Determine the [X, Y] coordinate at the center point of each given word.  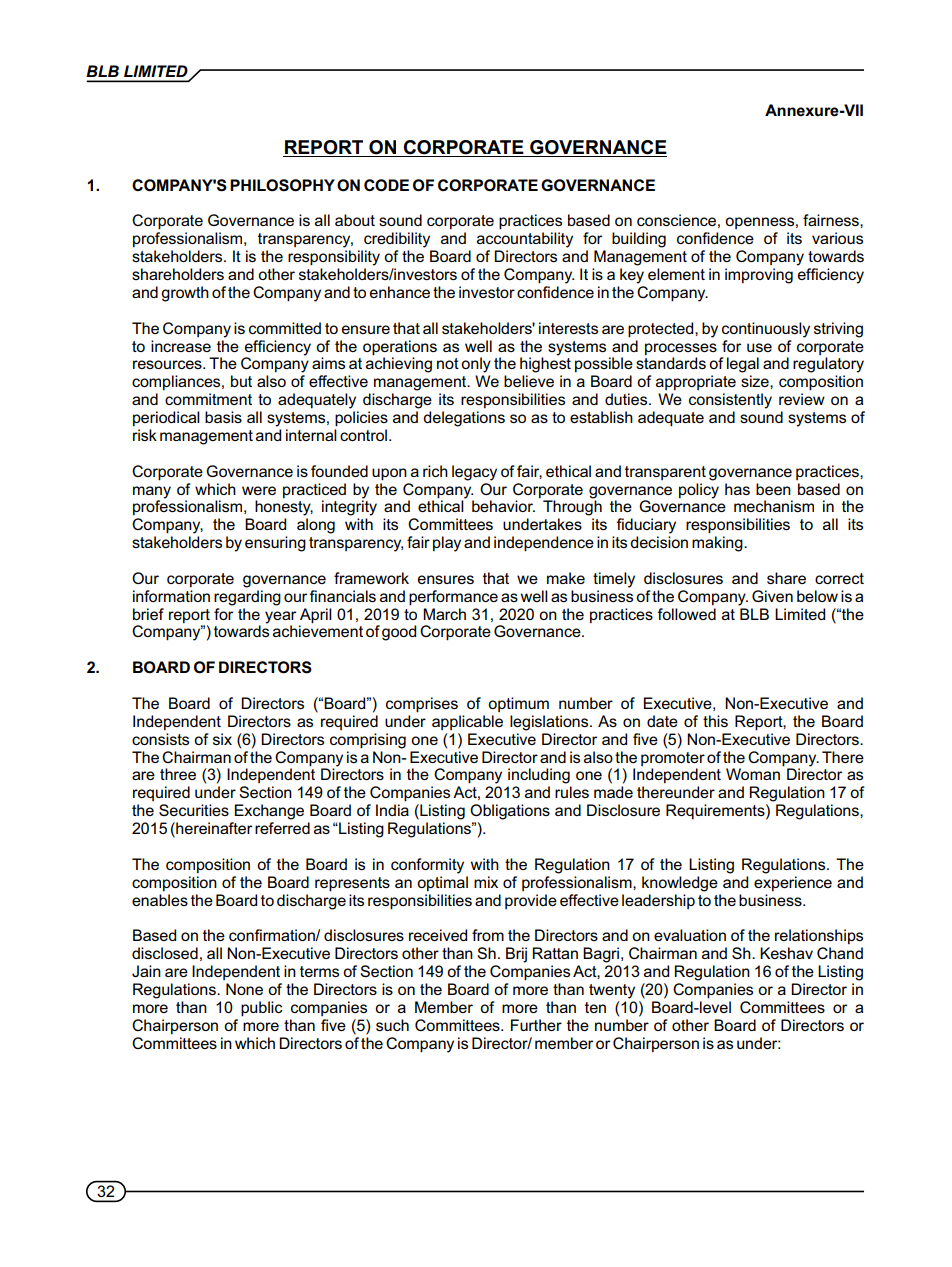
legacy [474, 473]
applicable [467, 722]
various [837, 238]
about [355, 220]
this [715, 721]
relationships [819, 936]
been [773, 489]
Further [536, 1025]
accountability [525, 240]
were [259, 490]
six [222, 739]
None [244, 989]
